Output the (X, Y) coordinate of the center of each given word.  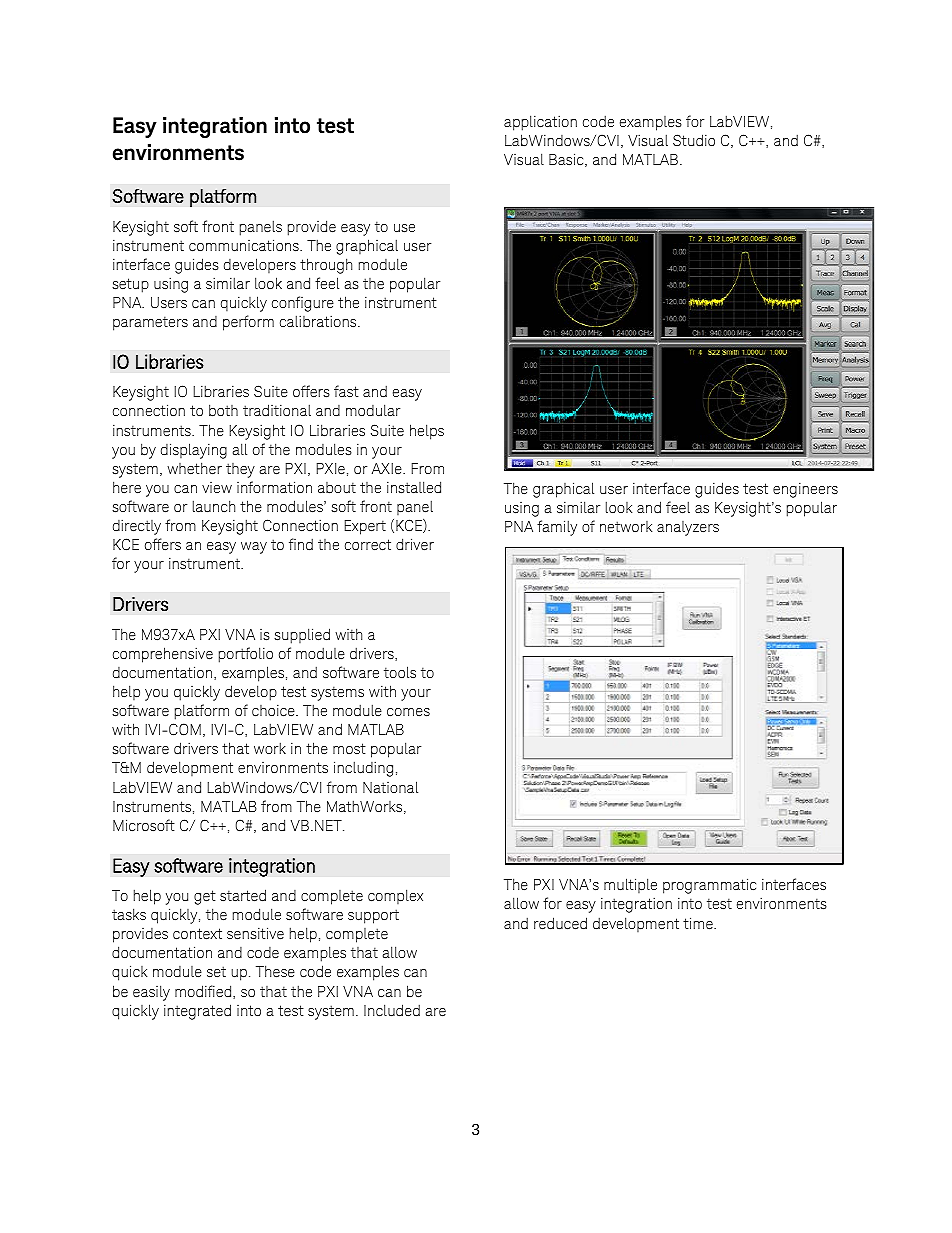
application (540, 123)
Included (392, 1010)
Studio (694, 140)
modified (204, 992)
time (699, 923)
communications (245, 245)
